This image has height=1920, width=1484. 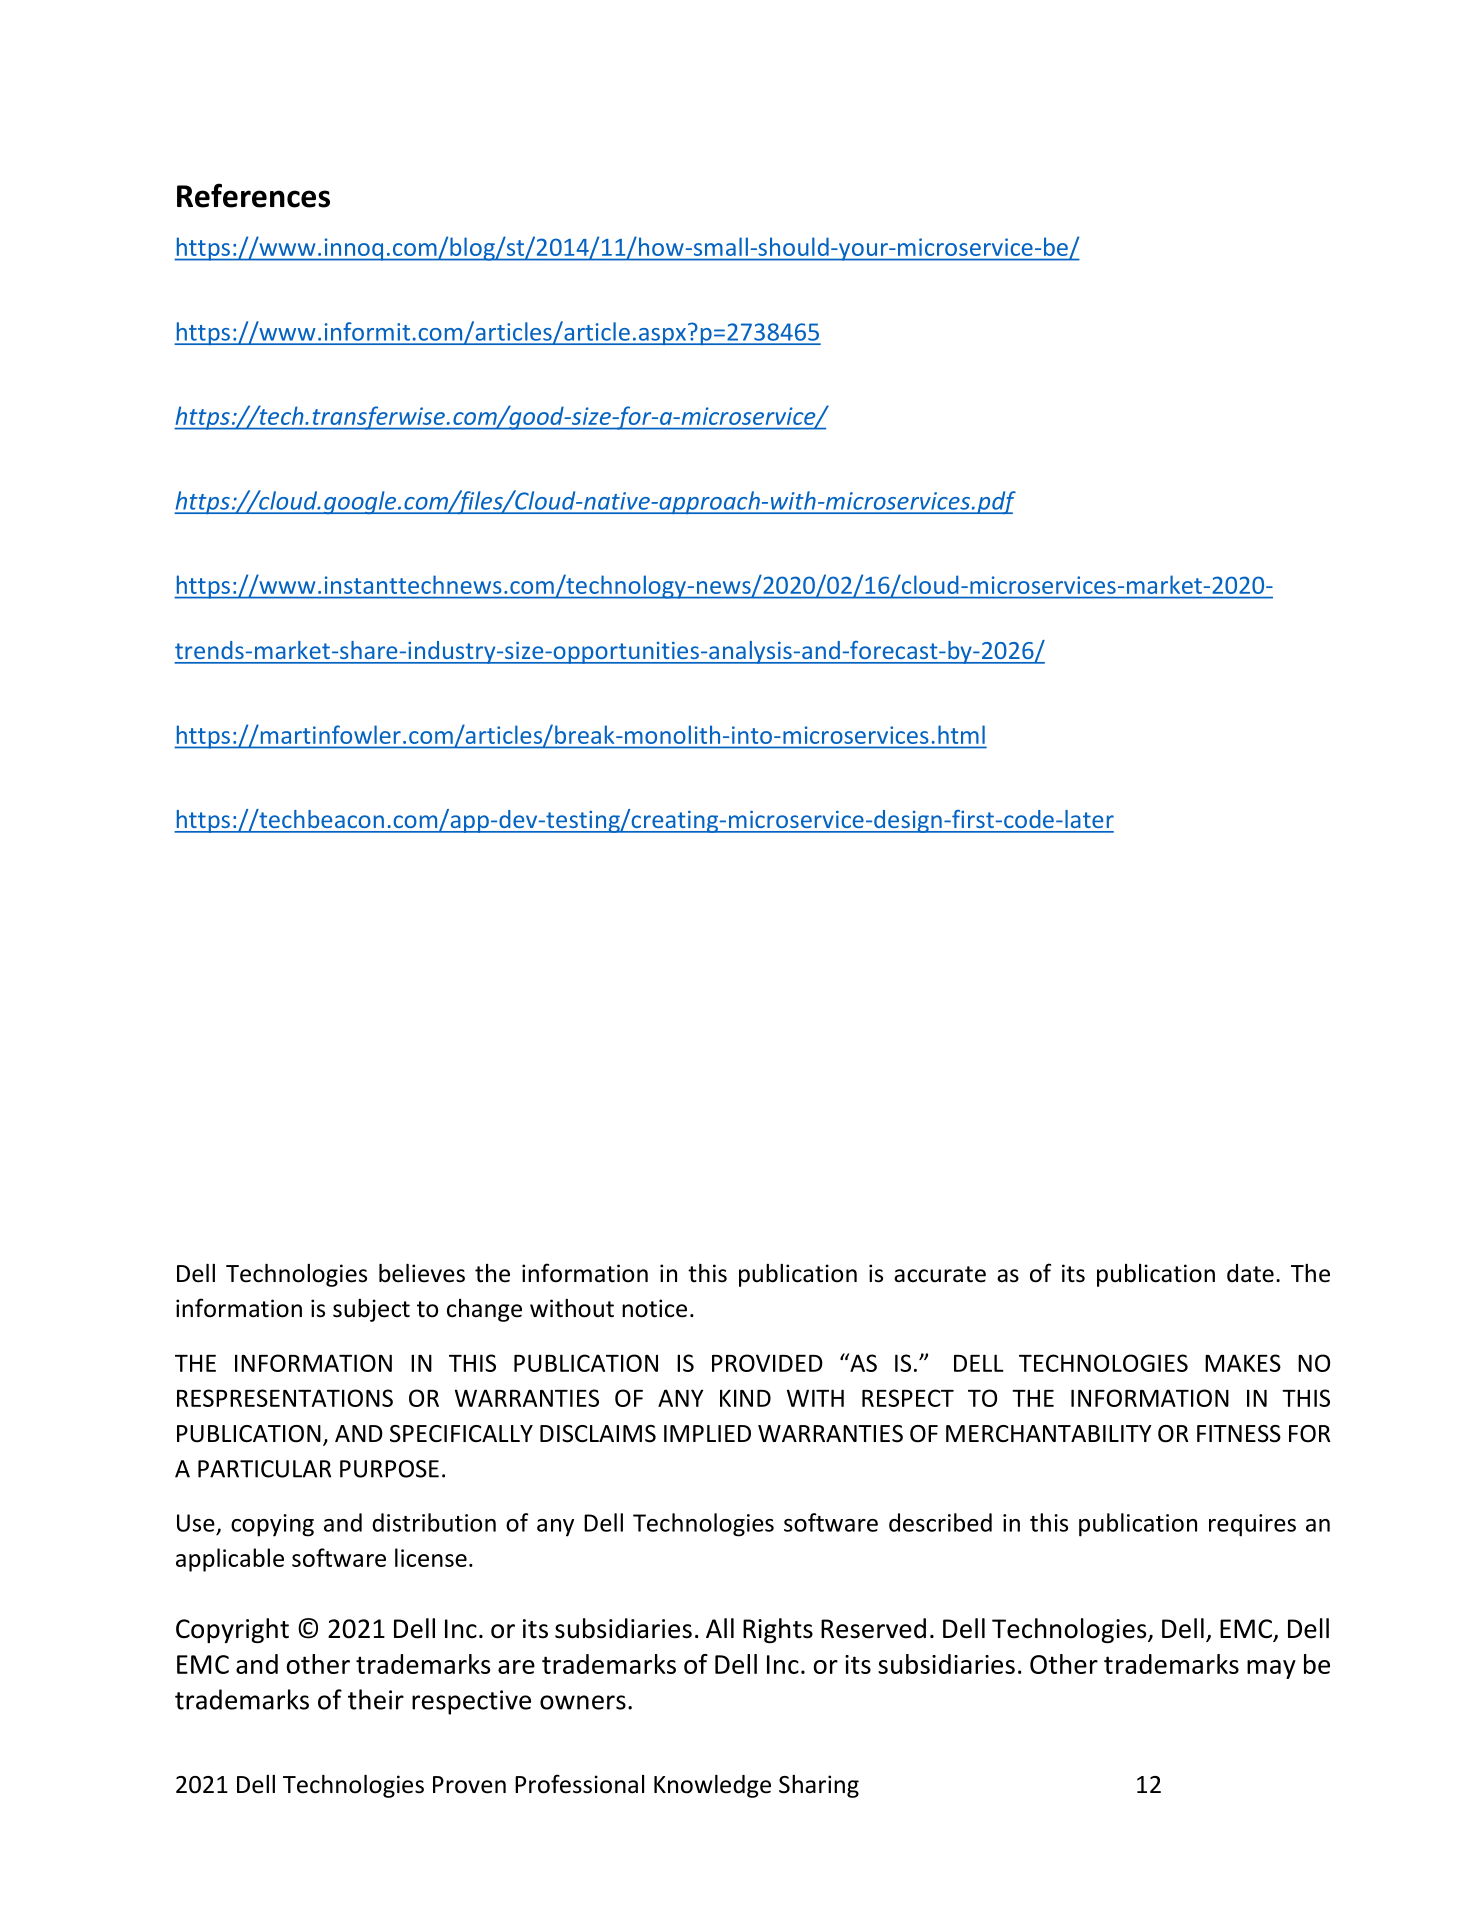 I want to click on date, so click(x=1250, y=1273).
